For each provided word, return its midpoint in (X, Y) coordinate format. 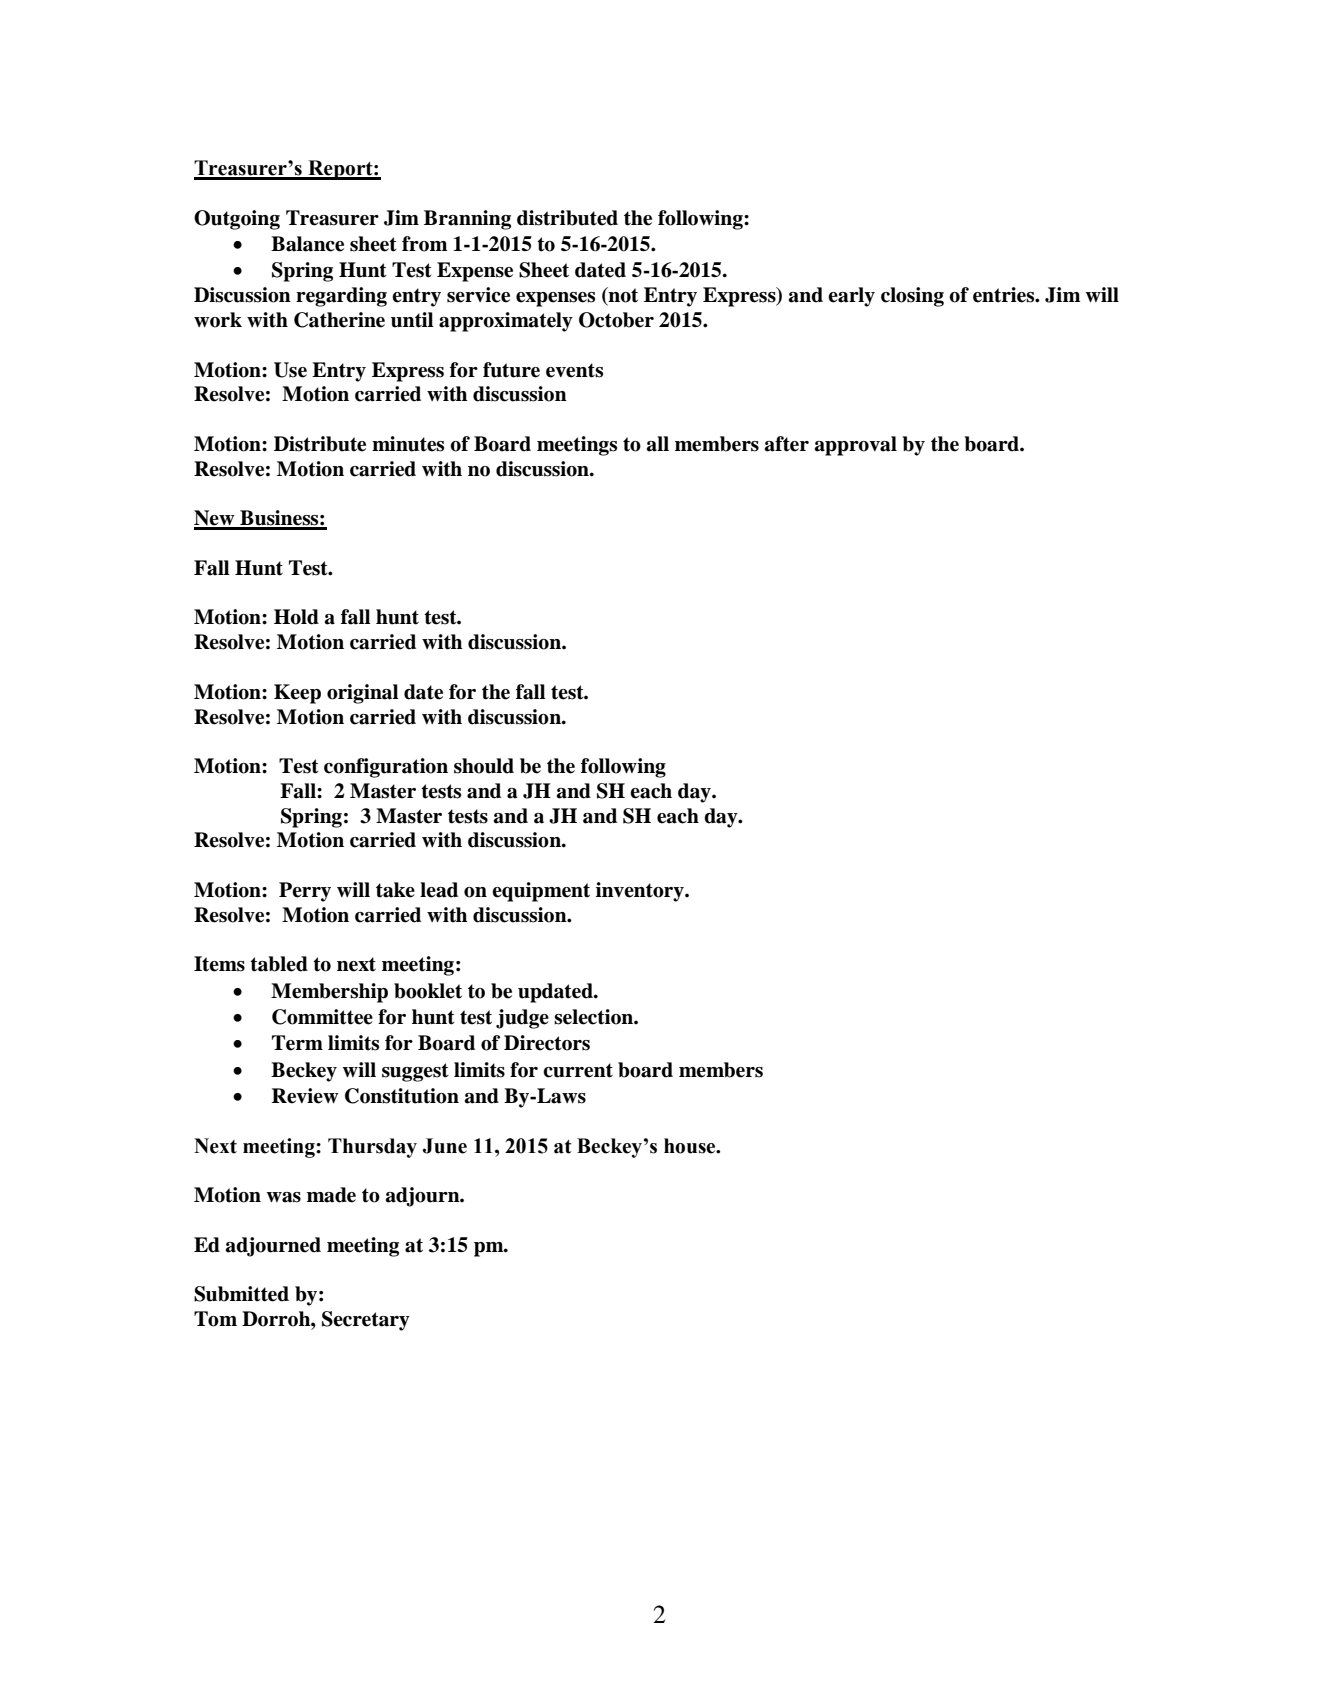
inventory (641, 892)
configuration (386, 768)
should (484, 766)
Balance (307, 244)
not (622, 296)
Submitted (241, 1294)
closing (912, 297)
